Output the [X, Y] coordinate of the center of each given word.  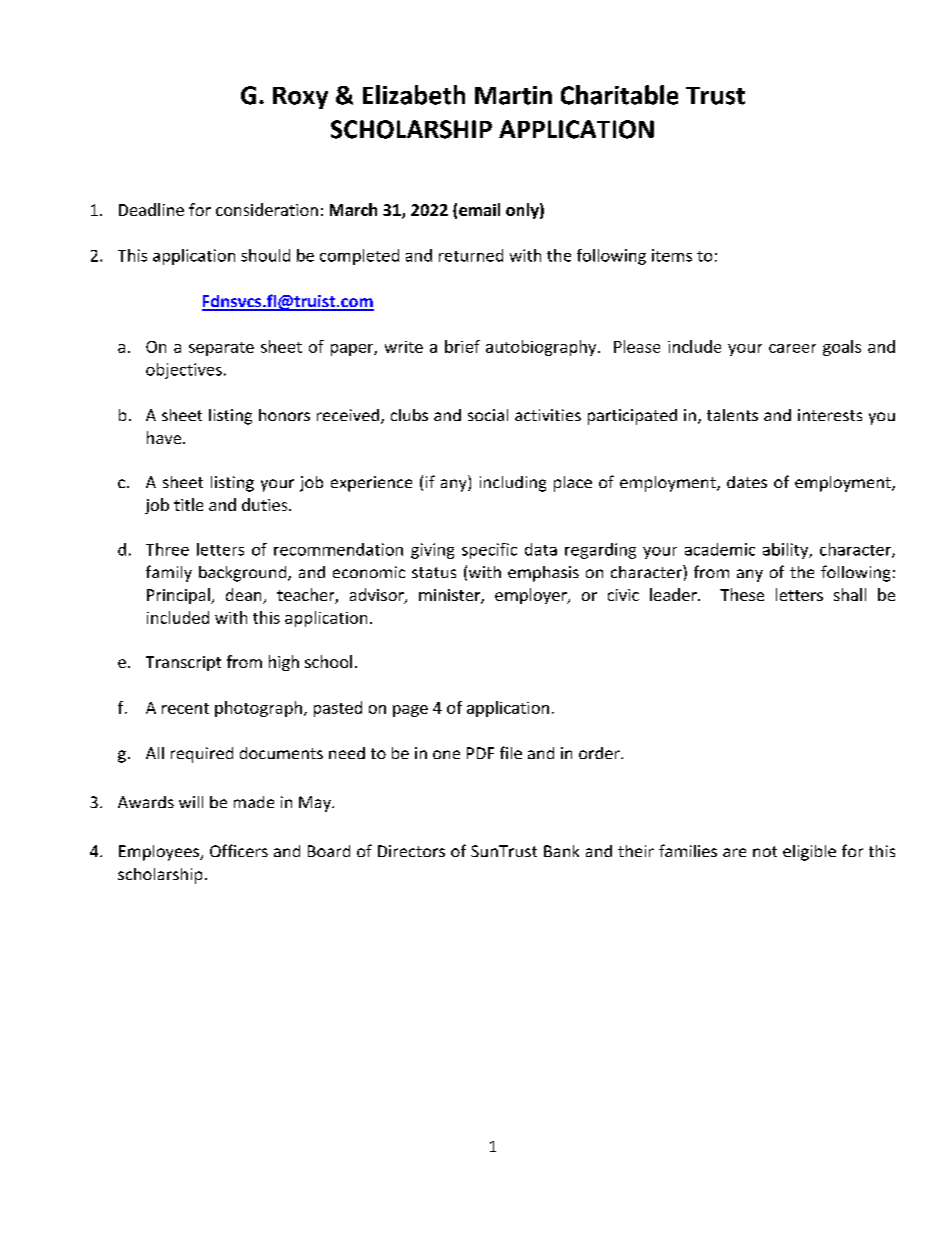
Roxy [300, 98]
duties [266, 504]
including [513, 484]
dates [747, 482]
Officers [239, 850]
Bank [561, 851]
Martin [513, 95]
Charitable [619, 95]
